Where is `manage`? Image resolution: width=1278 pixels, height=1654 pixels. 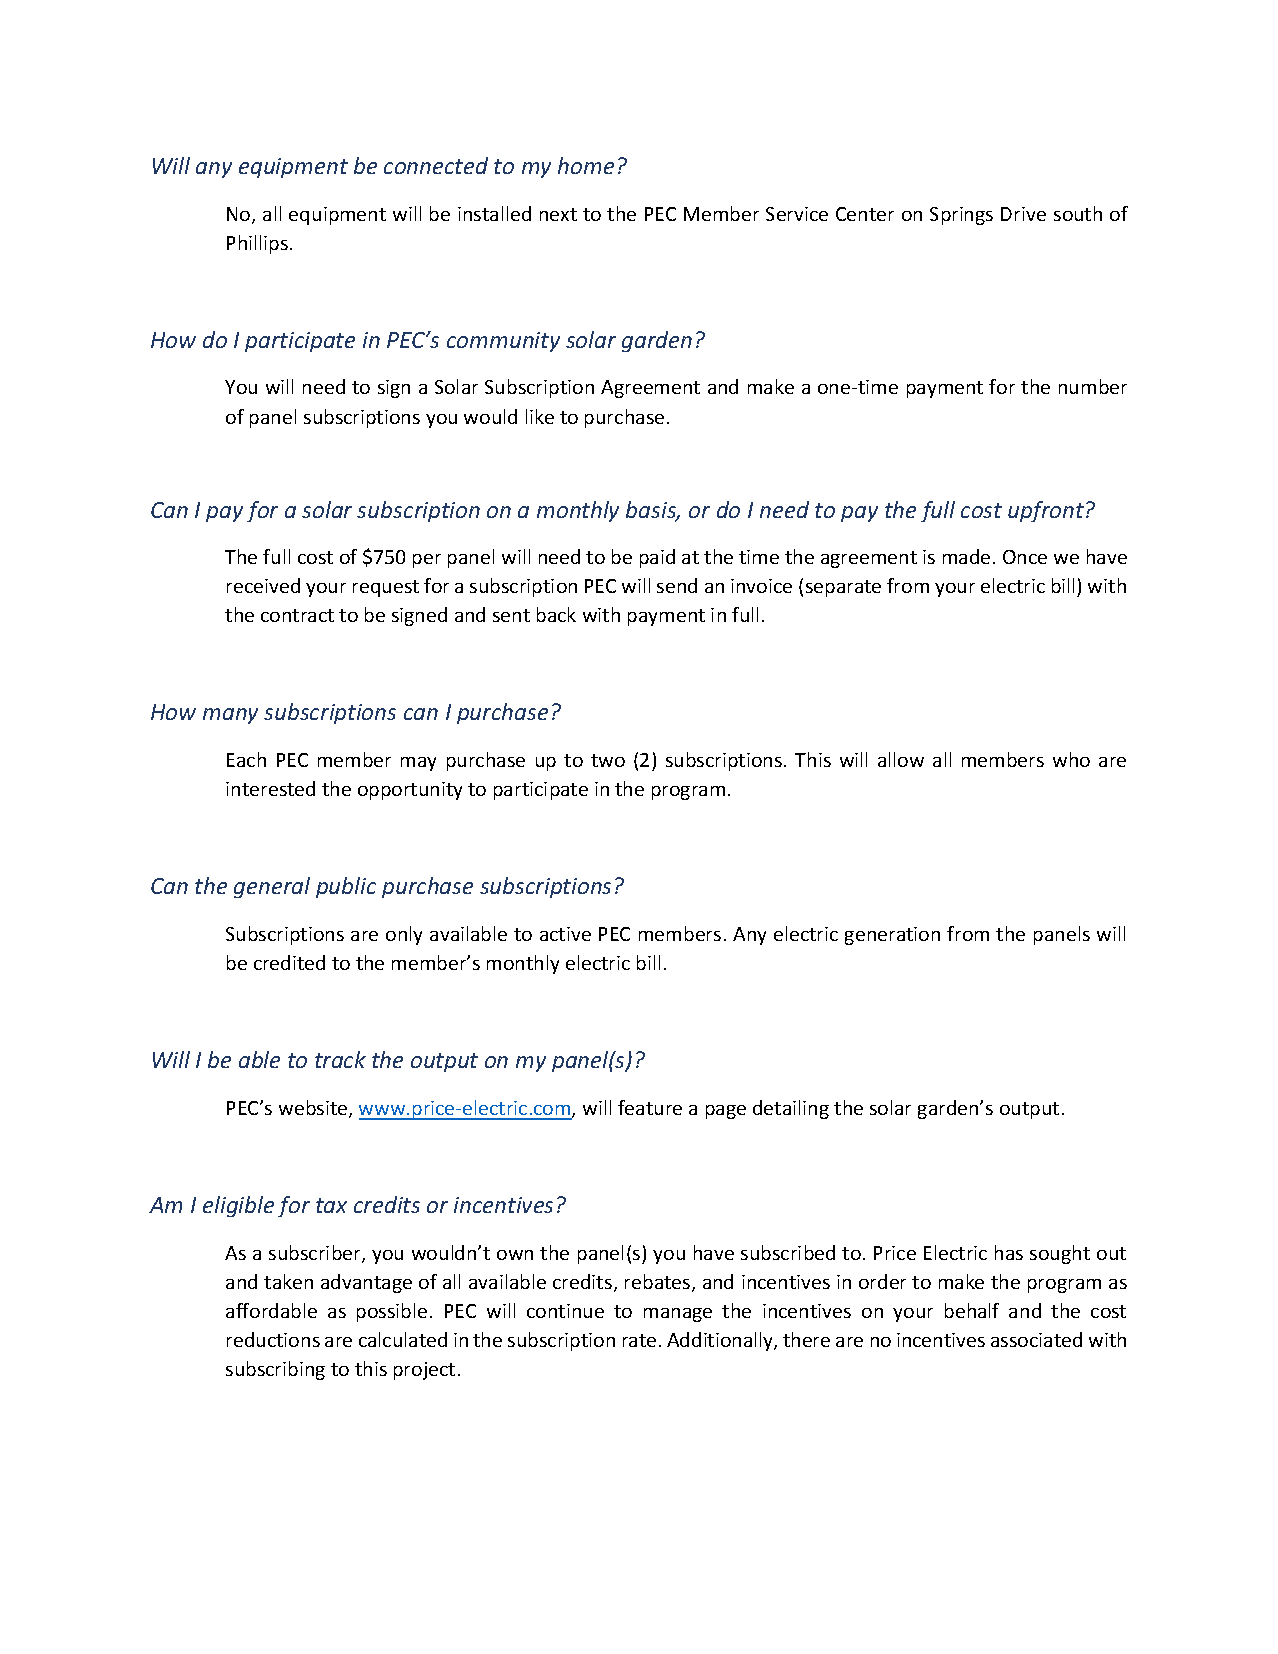 manage is located at coordinates (678, 1315).
